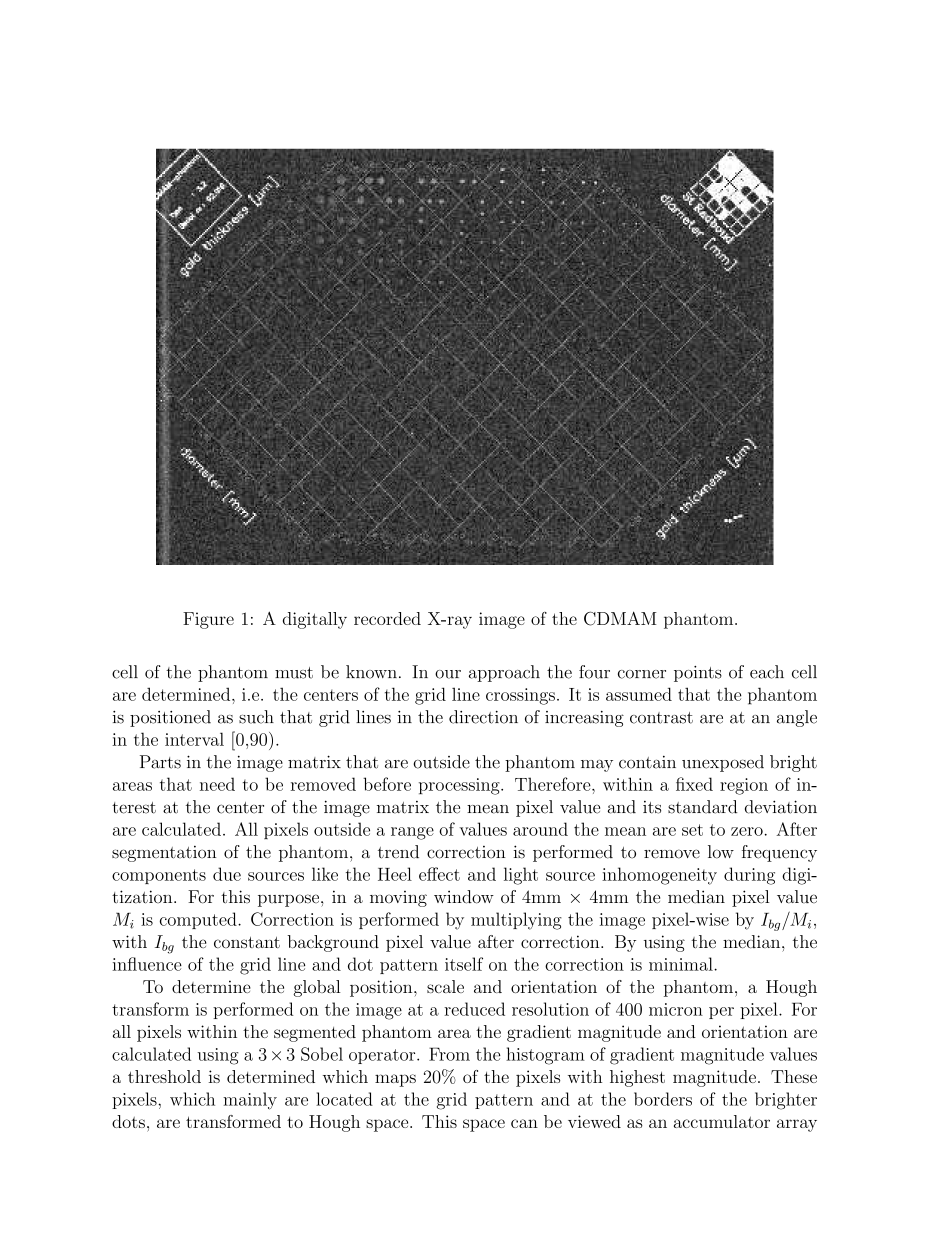  What do you see at coordinates (387, 618) in the screenshot?
I see `recorded` at bounding box center [387, 618].
